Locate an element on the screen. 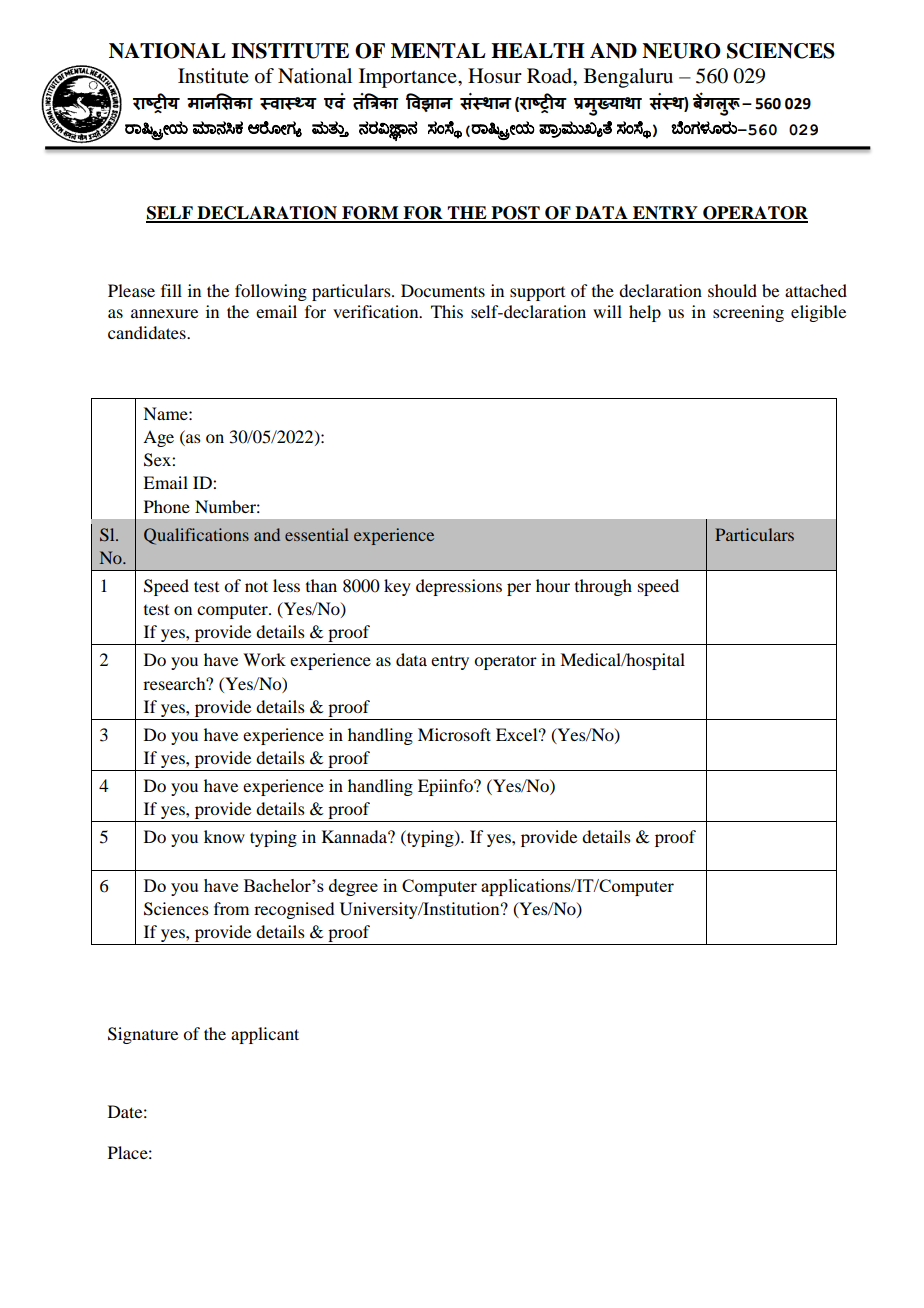 This screenshot has width=924, height=1308. know is located at coordinates (224, 836).
